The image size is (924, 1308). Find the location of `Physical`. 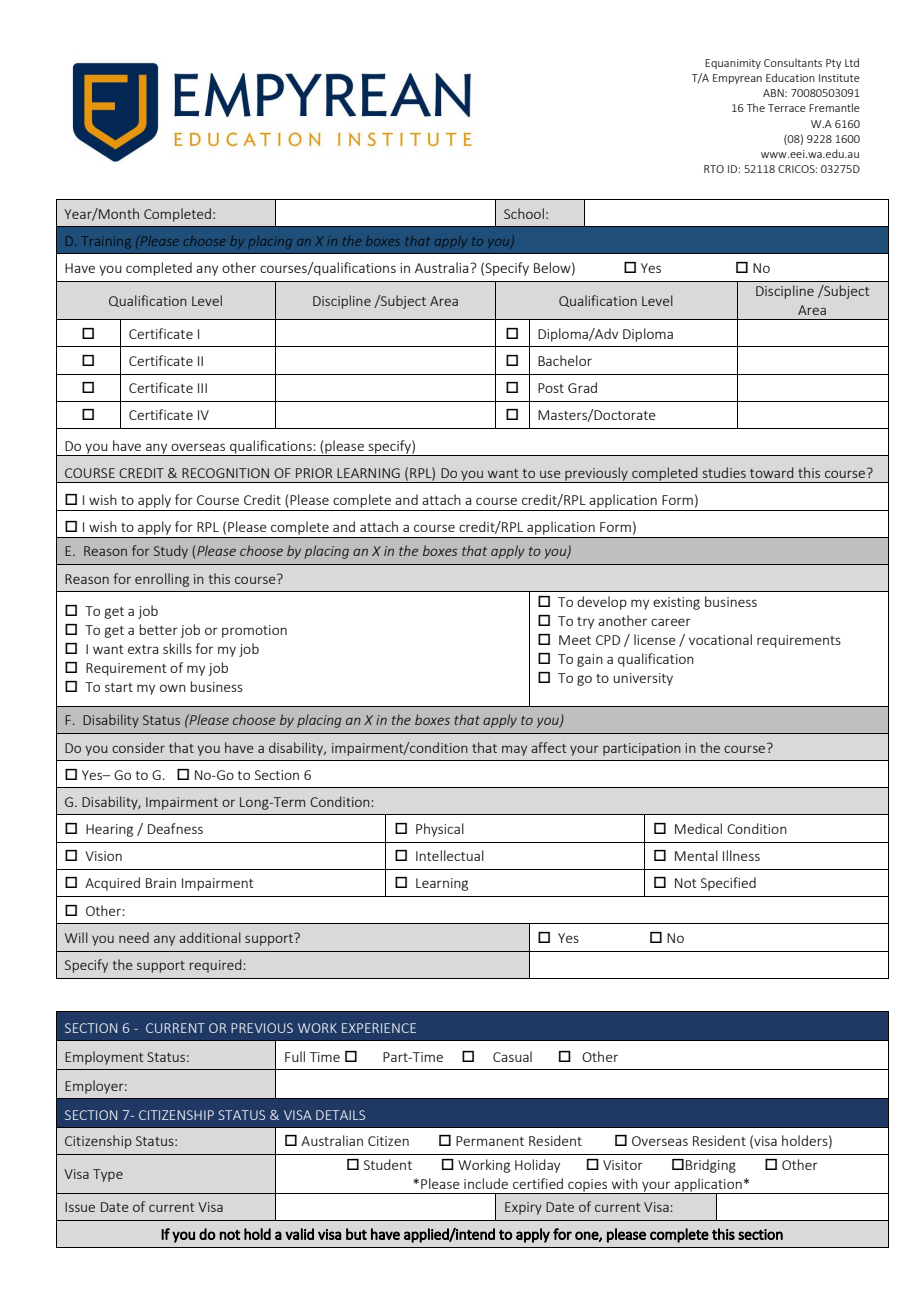

Physical is located at coordinates (440, 830).
